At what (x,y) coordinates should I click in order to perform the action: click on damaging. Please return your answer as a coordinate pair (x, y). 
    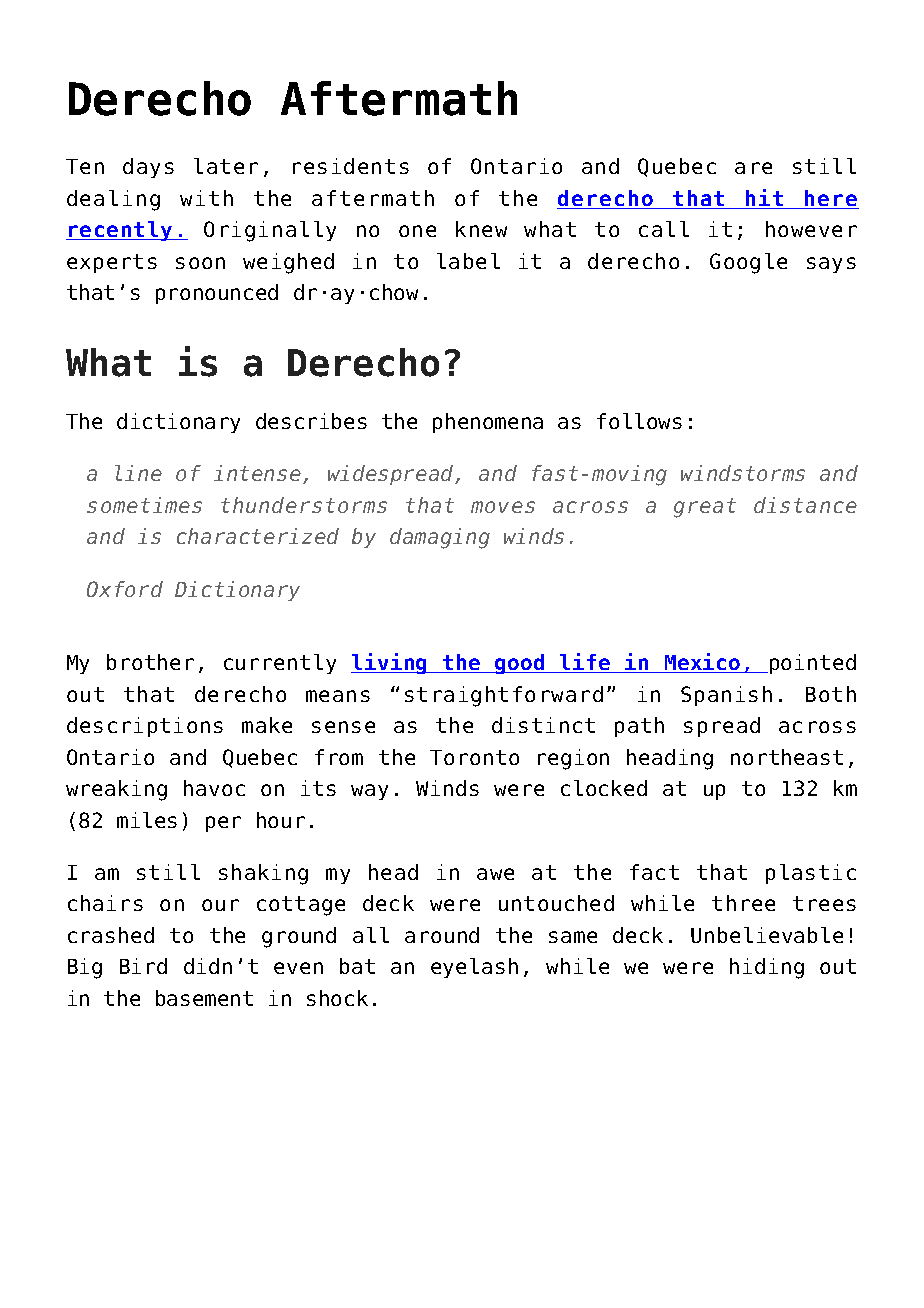
    Looking at the image, I should click on (440, 538).
